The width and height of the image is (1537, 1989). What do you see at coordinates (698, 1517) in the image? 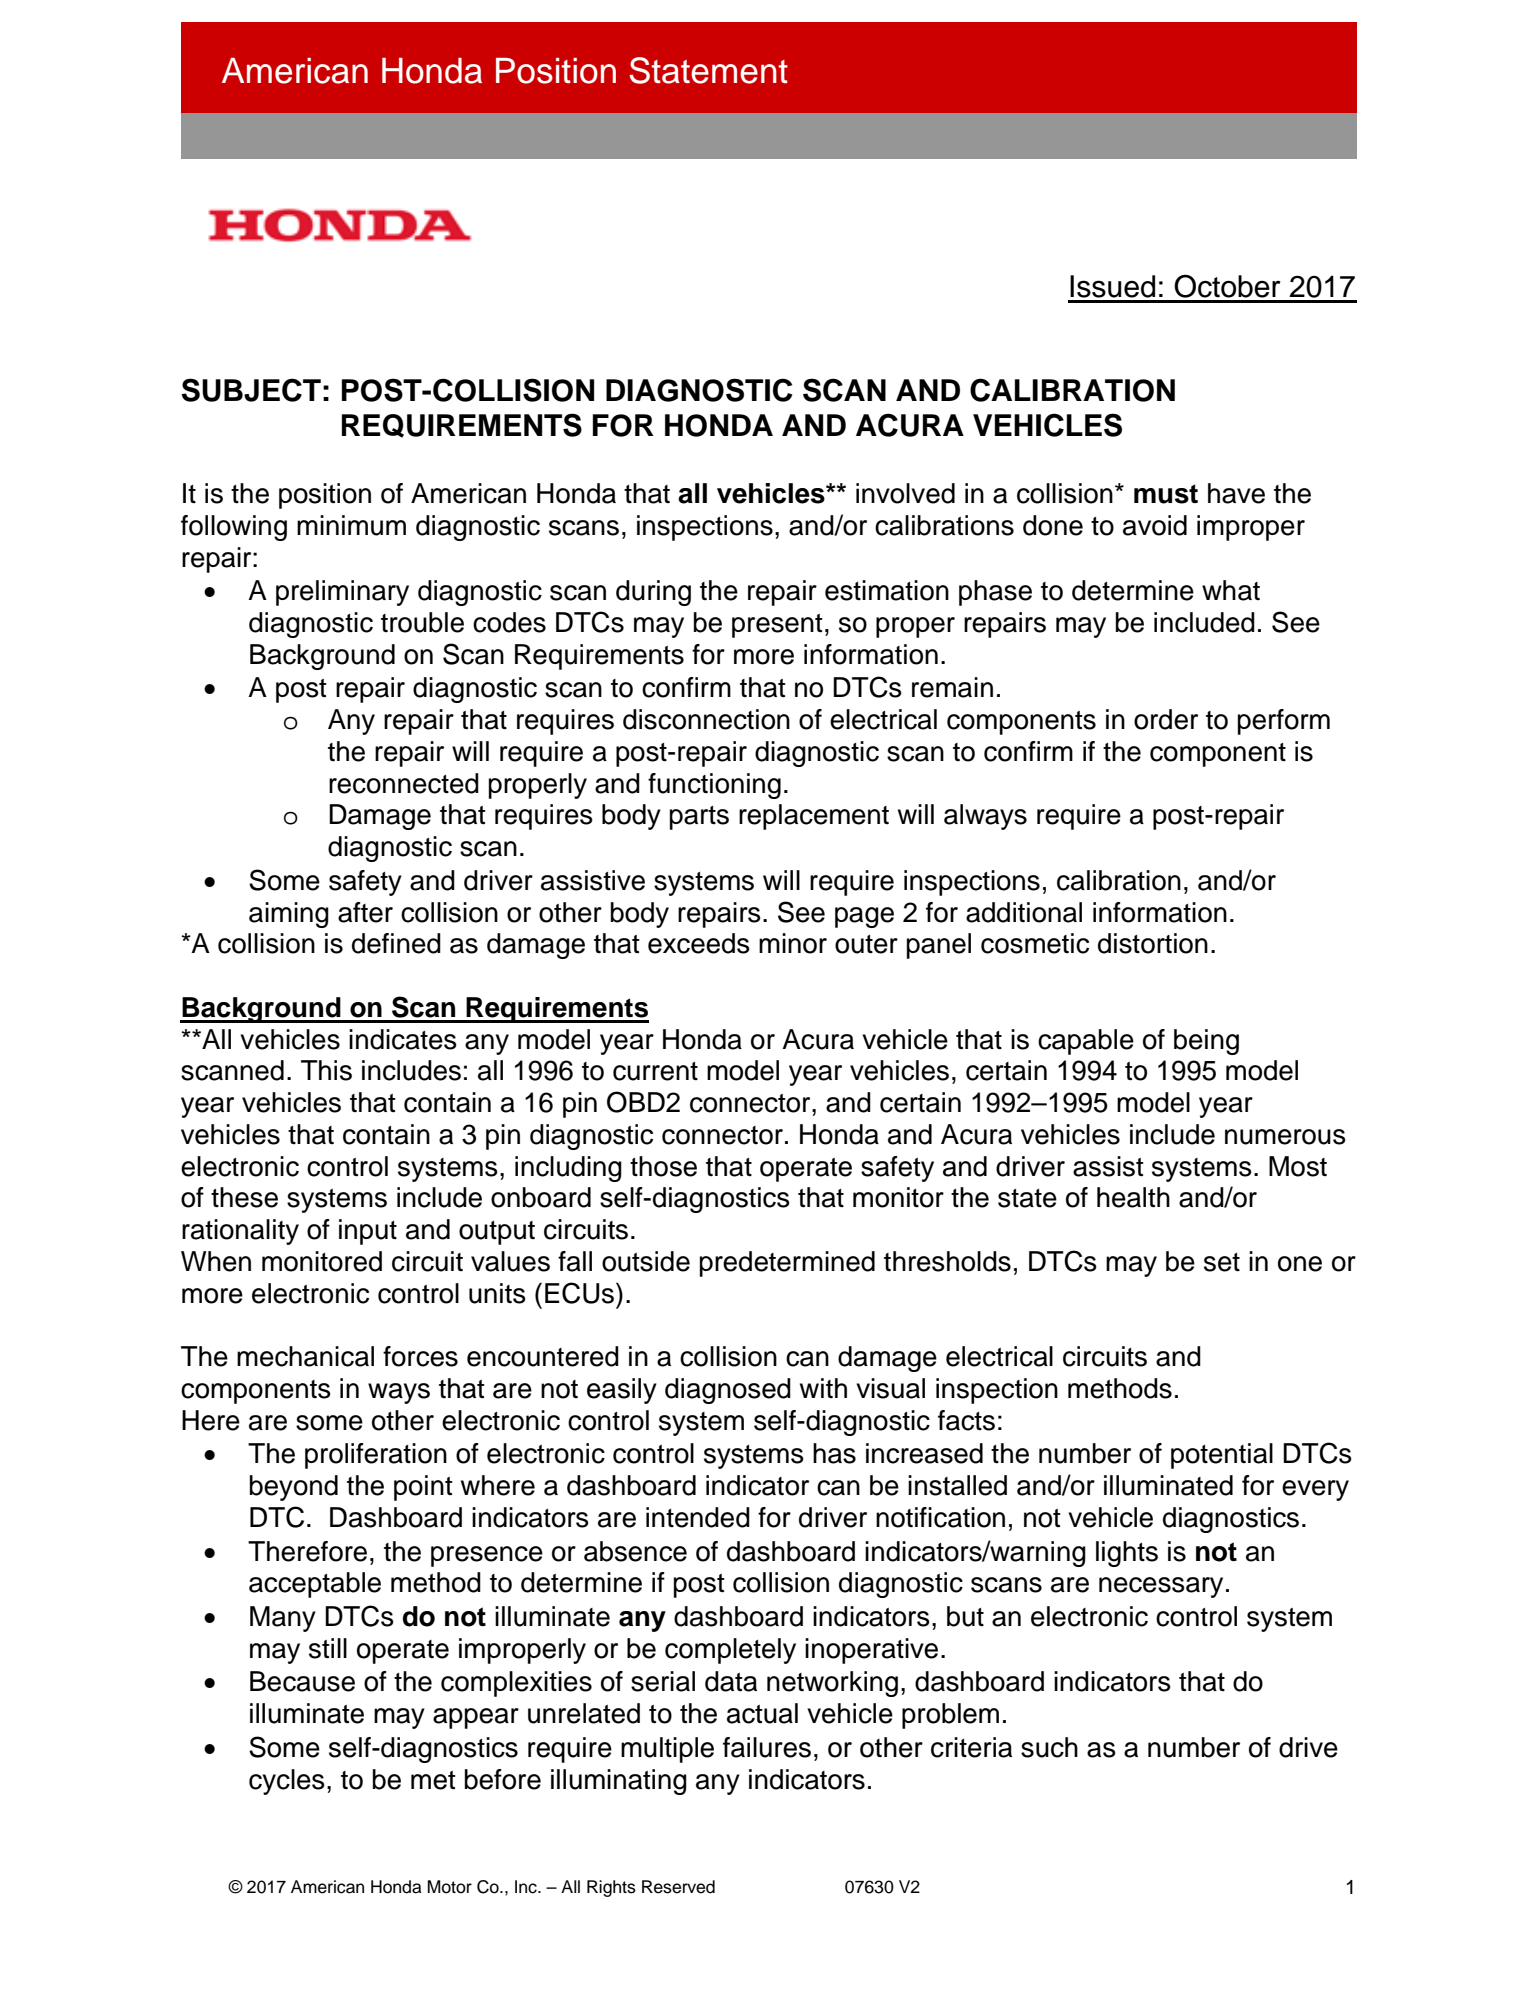
I see `intended` at bounding box center [698, 1517].
